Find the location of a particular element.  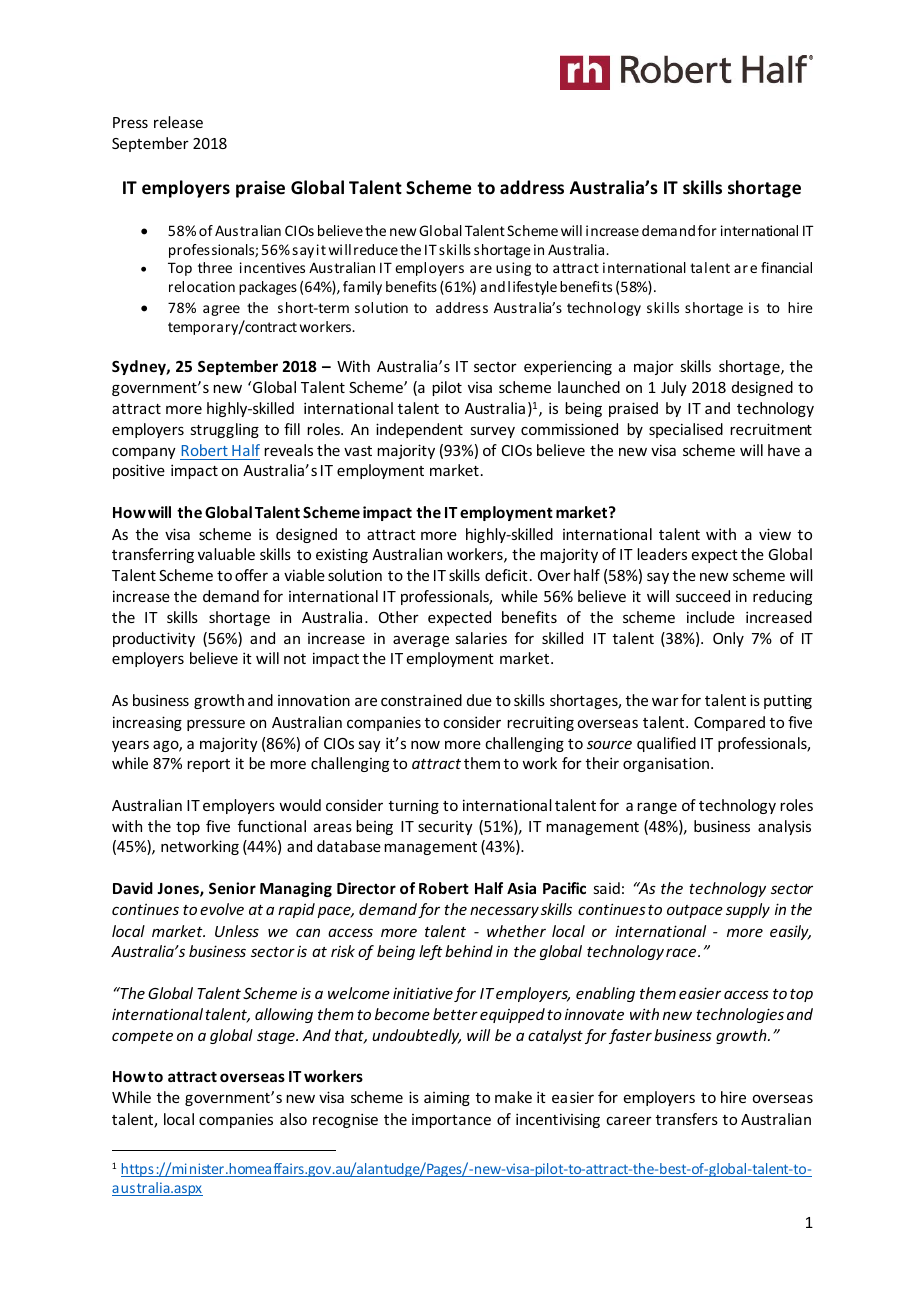

release is located at coordinates (178, 122).
